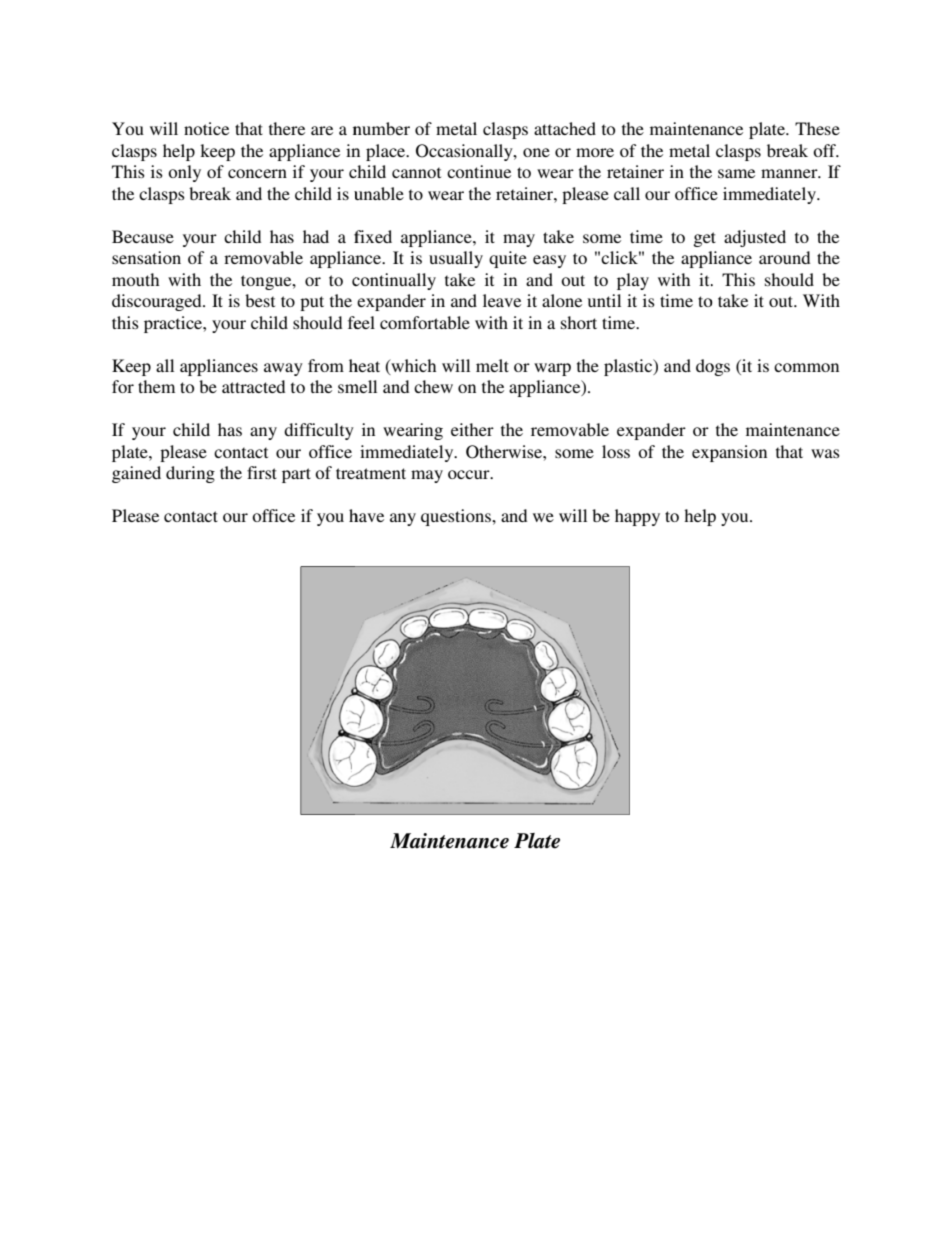 The image size is (952, 1233). What do you see at coordinates (156, 386) in the screenshot?
I see `them` at bounding box center [156, 386].
